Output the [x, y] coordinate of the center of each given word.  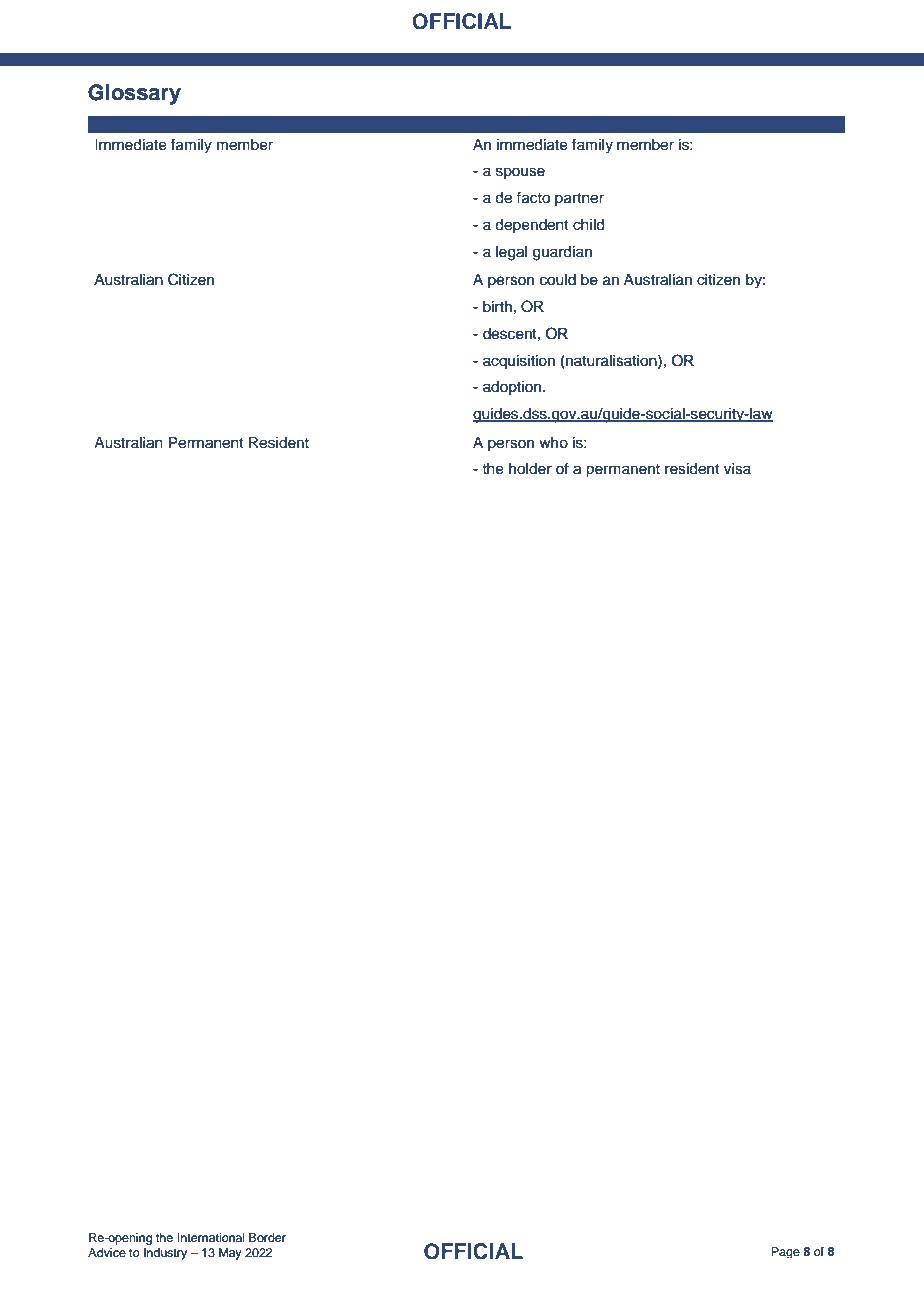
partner [579, 199]
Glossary [134, 94]
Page [785, 1252]
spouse [520, 173]
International [211, 1237]
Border [267, 1237]
